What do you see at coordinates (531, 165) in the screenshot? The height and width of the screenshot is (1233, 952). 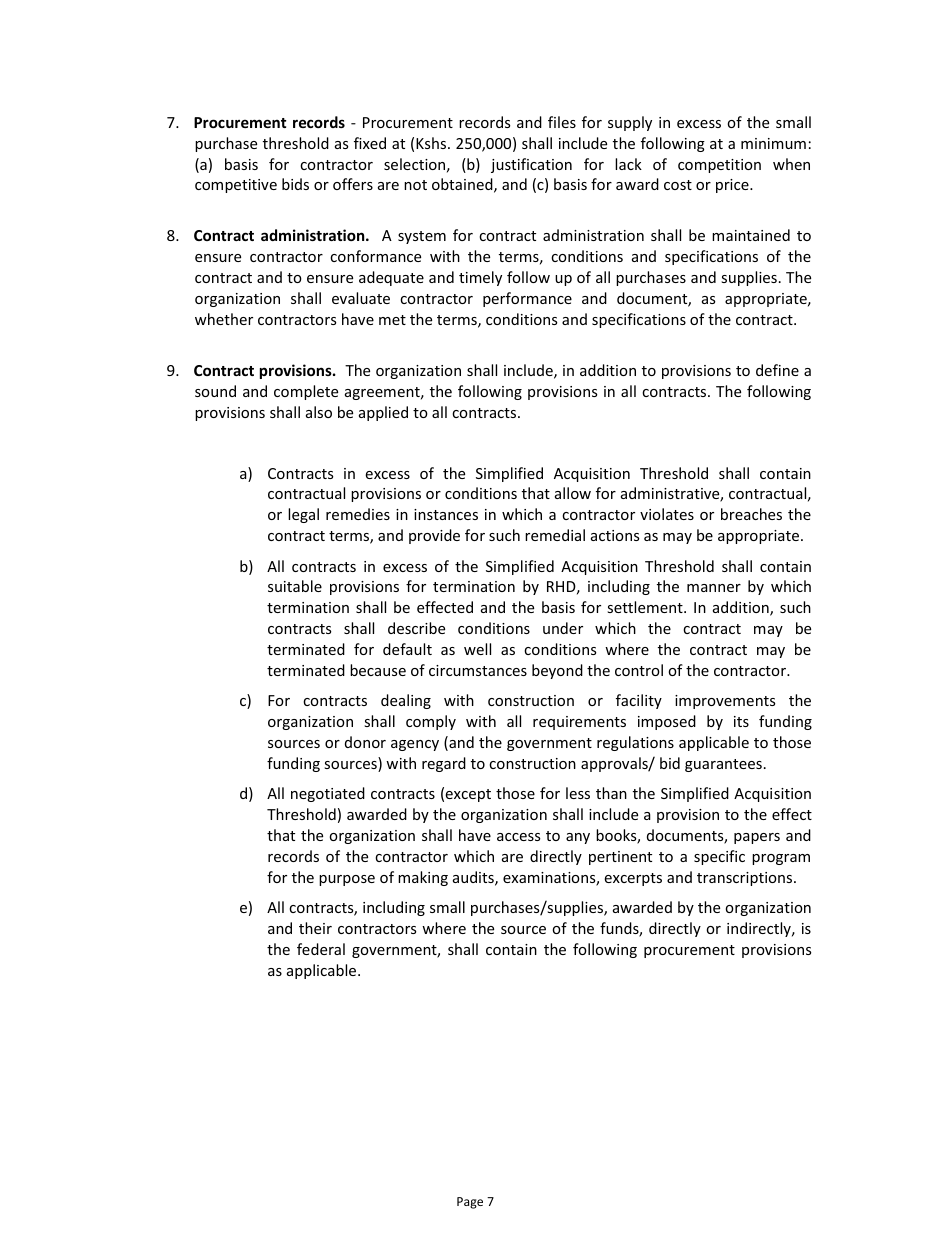 I see `justification` at bounding box center [531, 165].
